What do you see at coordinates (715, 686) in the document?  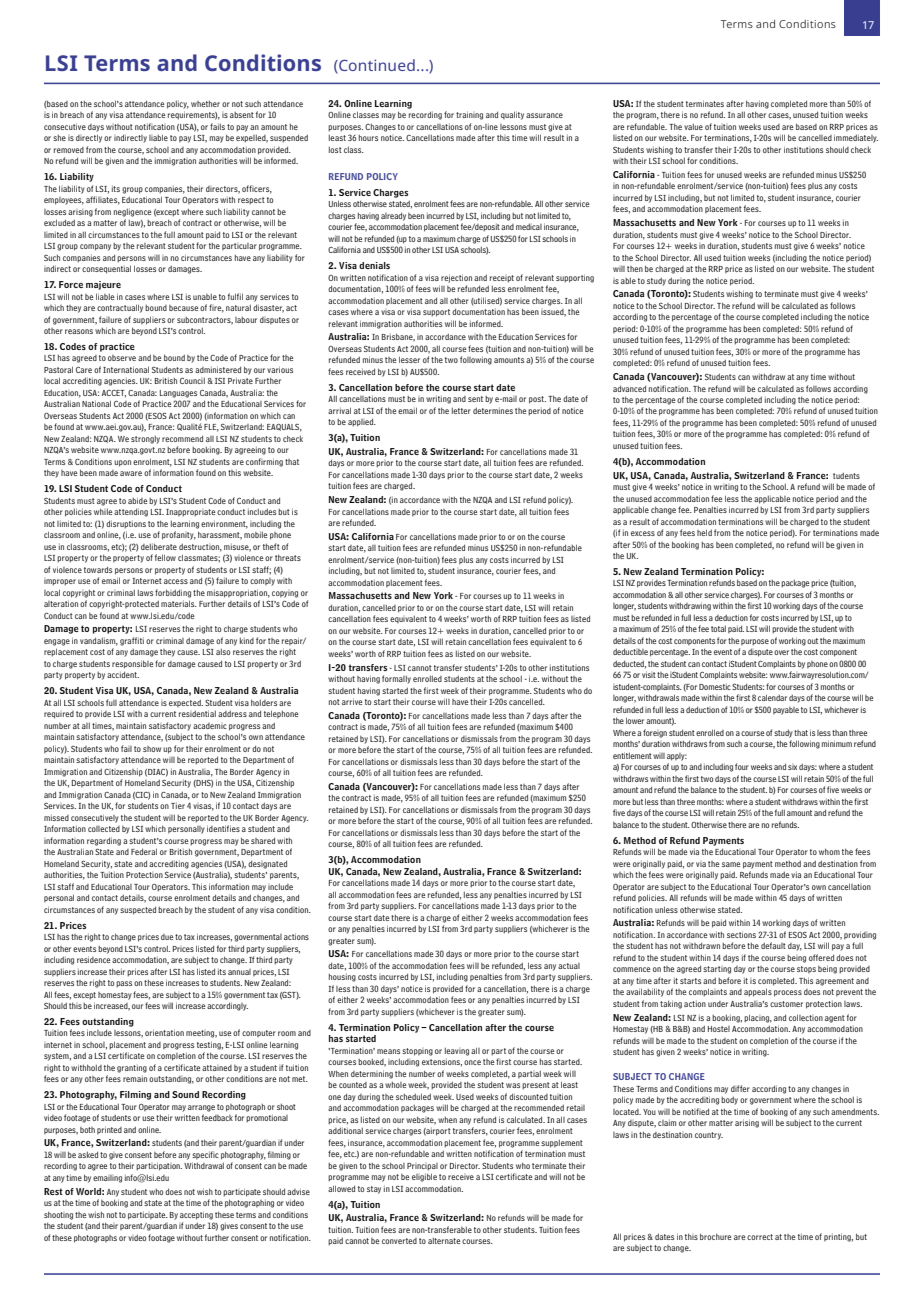 I see `Domestic` at bounding box center [715, 686].
